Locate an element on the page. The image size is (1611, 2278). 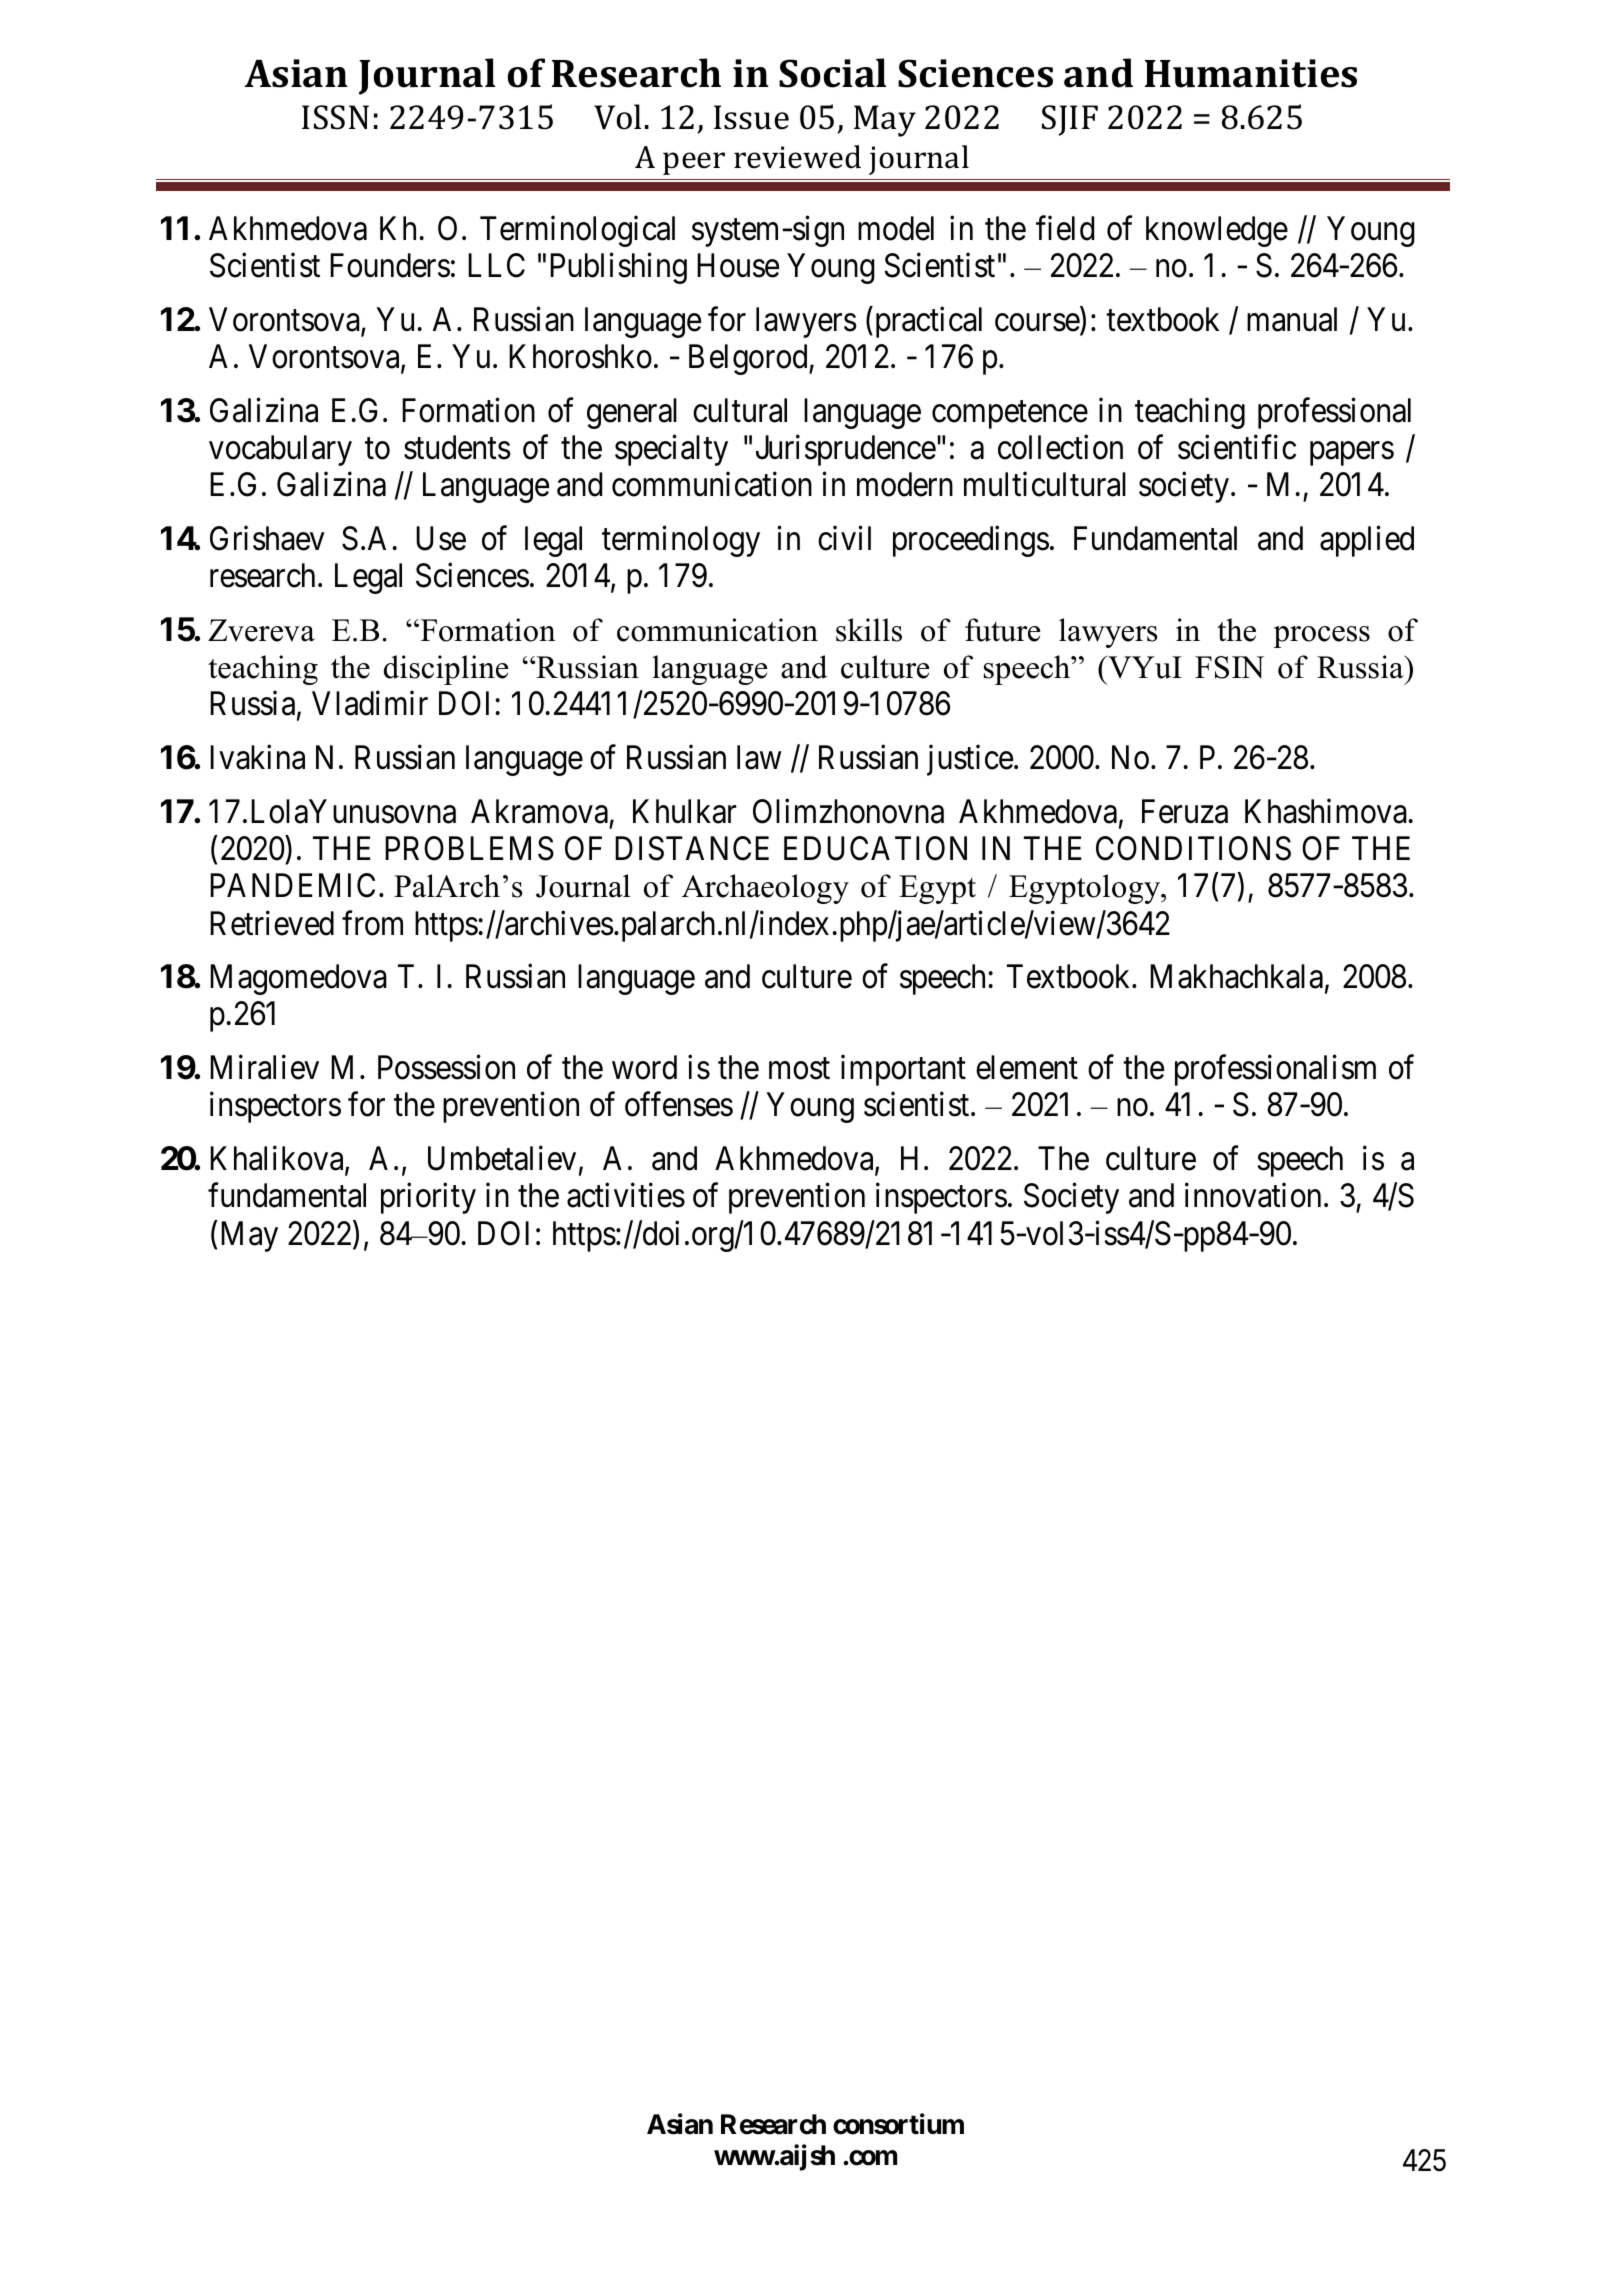
innovation is located at coordinates (1253, 1195).
